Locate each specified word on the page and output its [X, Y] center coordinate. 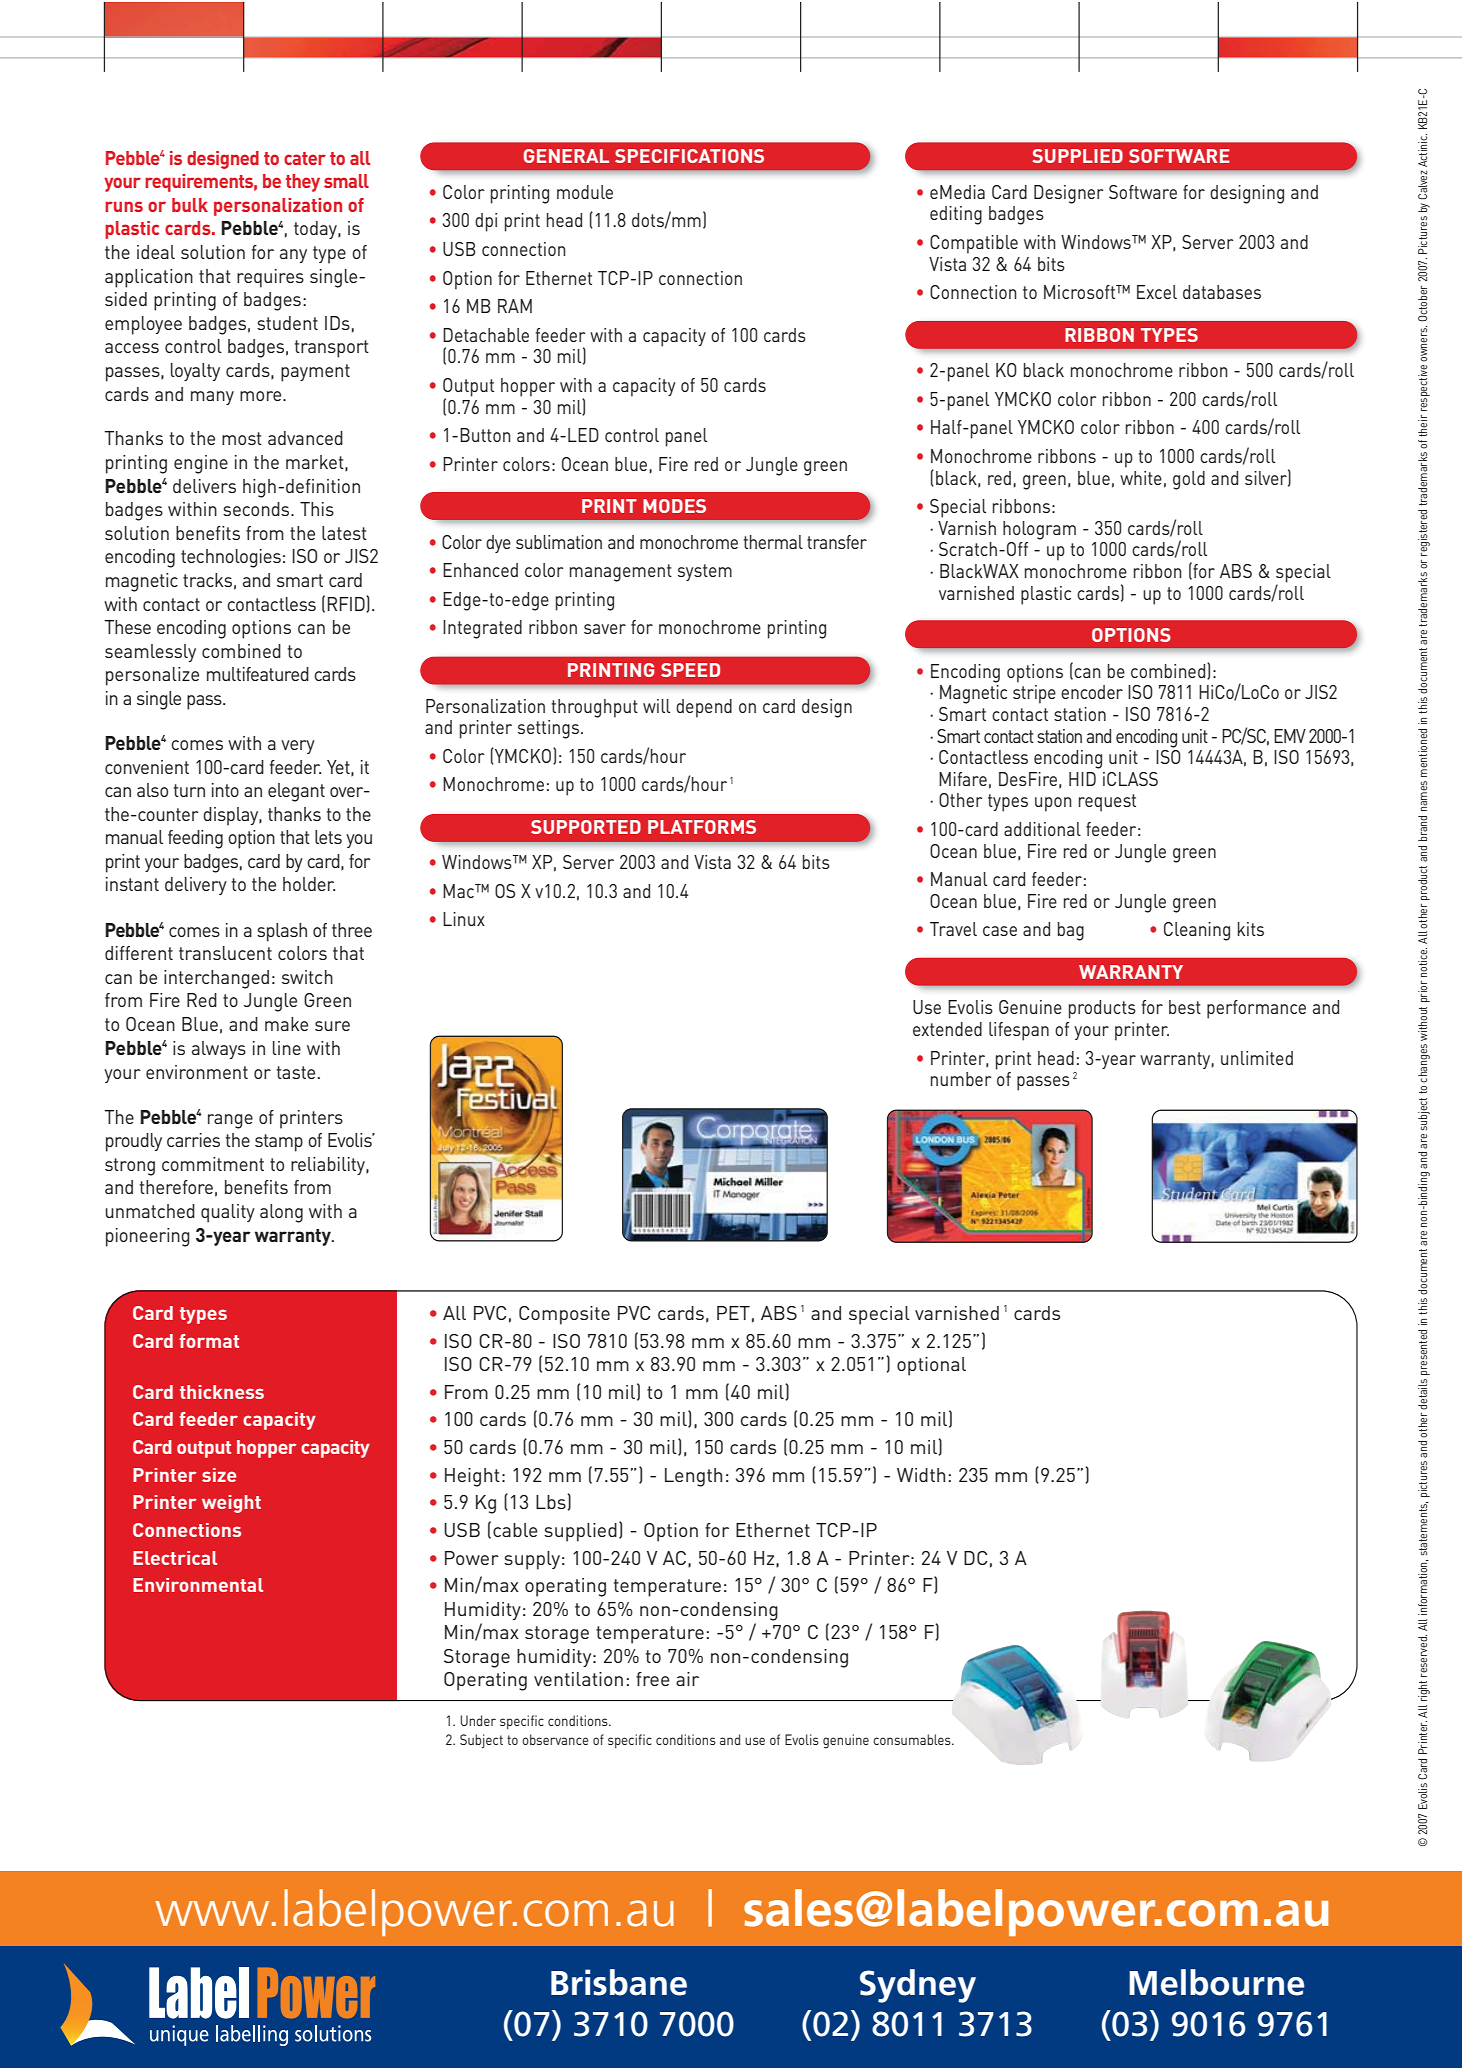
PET [733, 1313]
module [585, 192]
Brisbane [619, 1982]
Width [921, 1475]
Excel [1157, 292]
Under [478, 1720]
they [303, 183]
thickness [222, 1392]
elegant [296, 792]
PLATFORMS [702, 827]
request [1107, 803]
